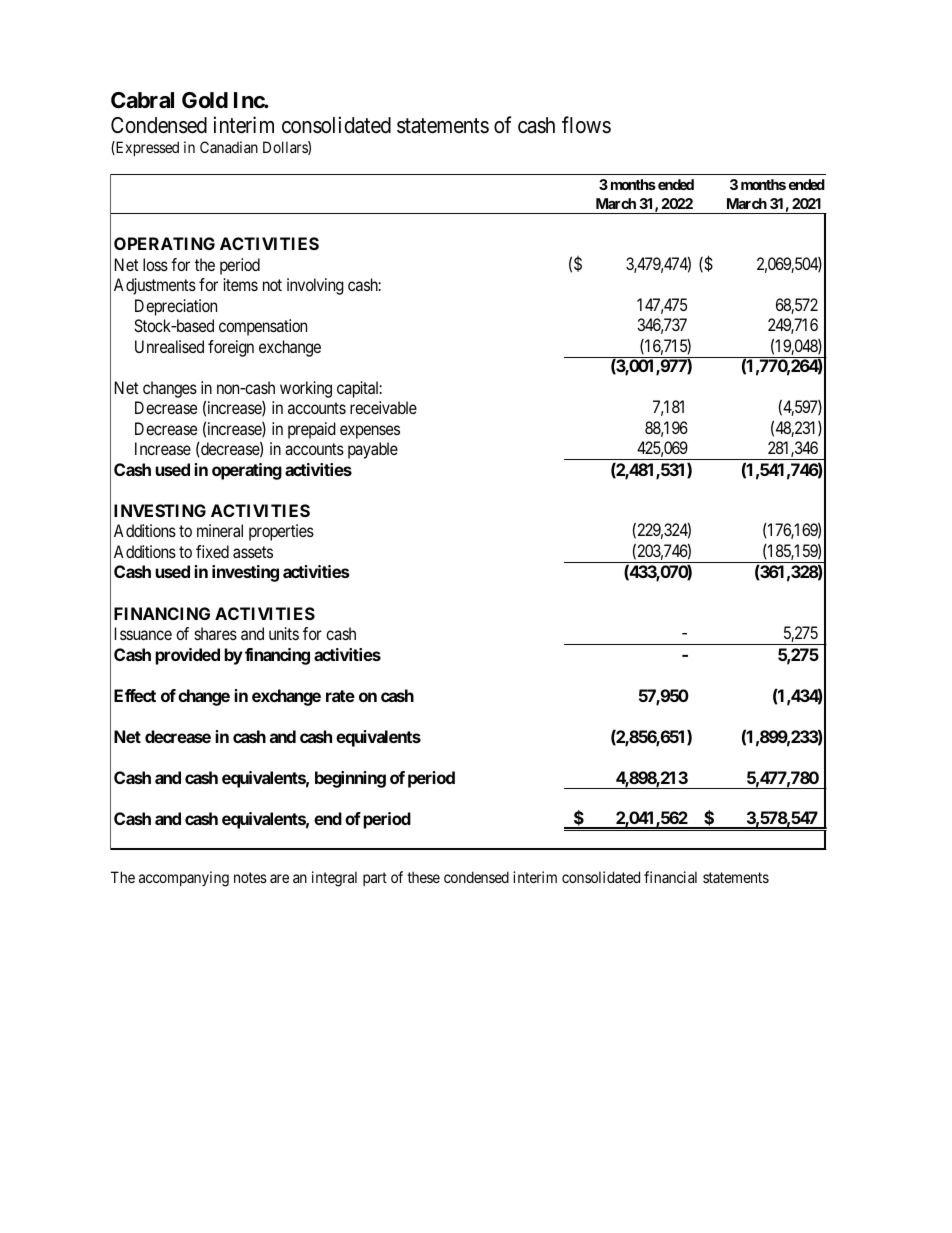 Image resolution: width=952 pixels, height=1233 pixels. What do you see at coordinates (205, 100) in the image?
I see `Gold` at bounding box center [205, 100].
